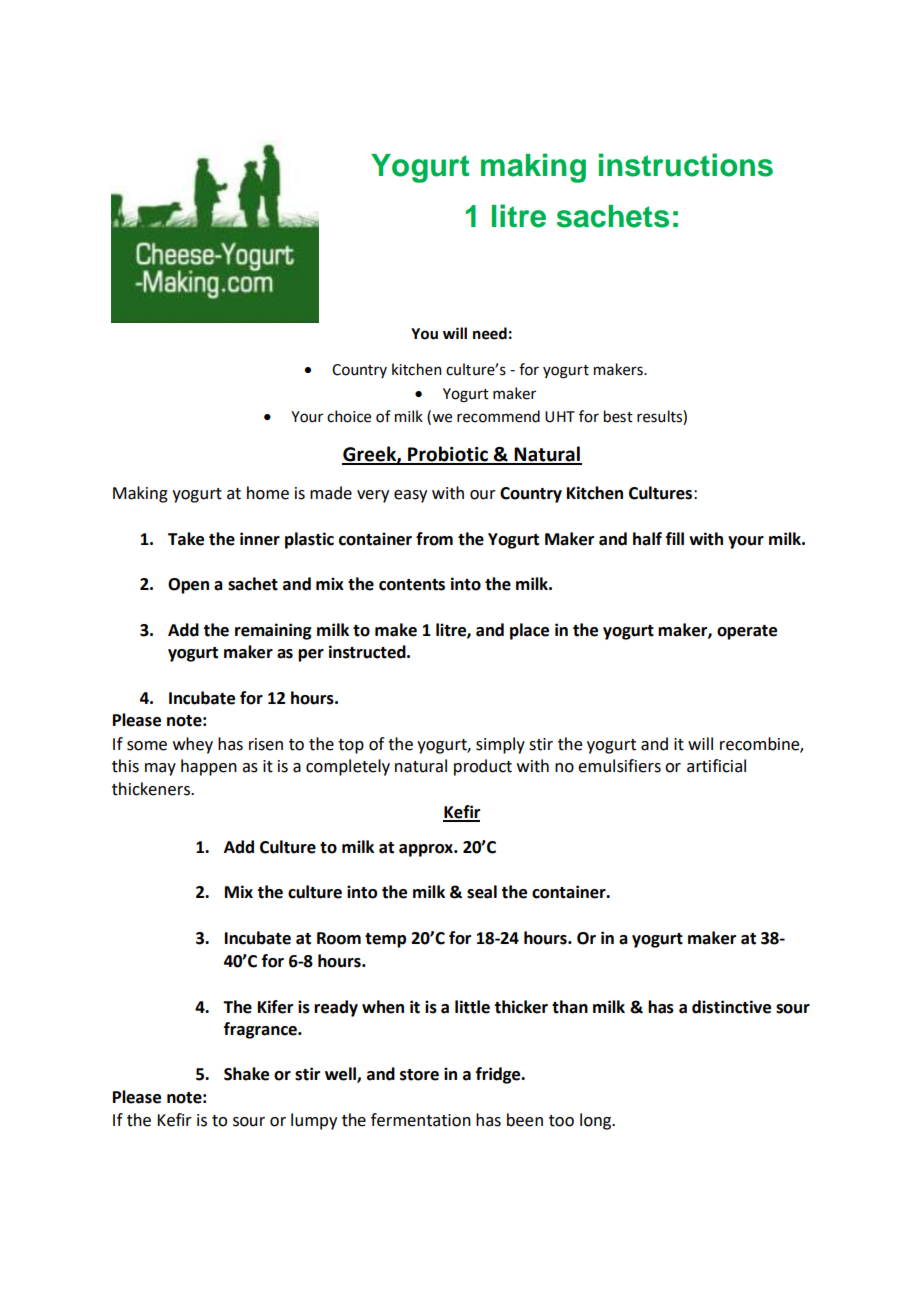 The height and width of the screenshot is (1308, 924). I want to click on store, so click(419, 1075).
